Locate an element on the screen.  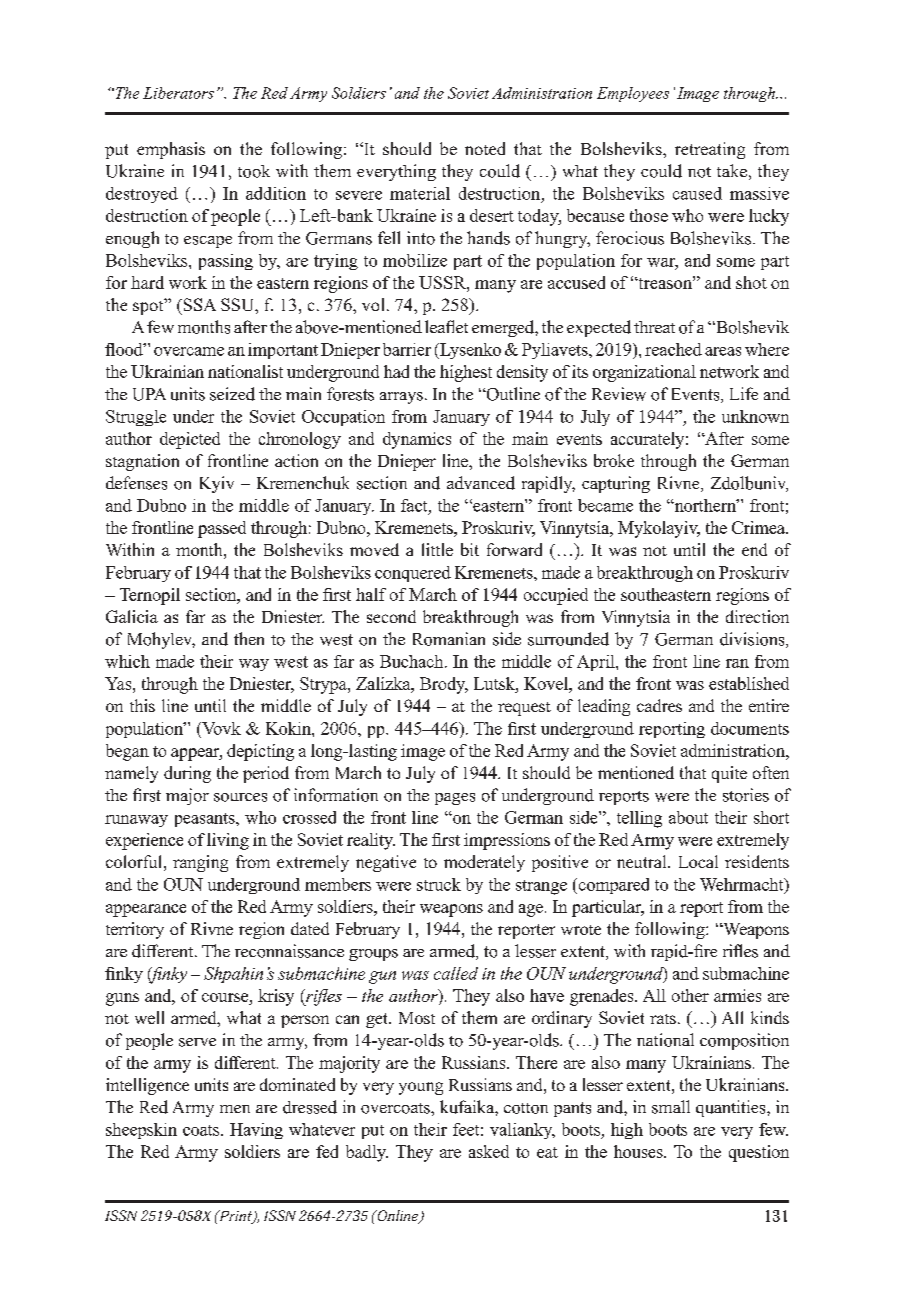
retreating is located at coordinates (710, 150).
